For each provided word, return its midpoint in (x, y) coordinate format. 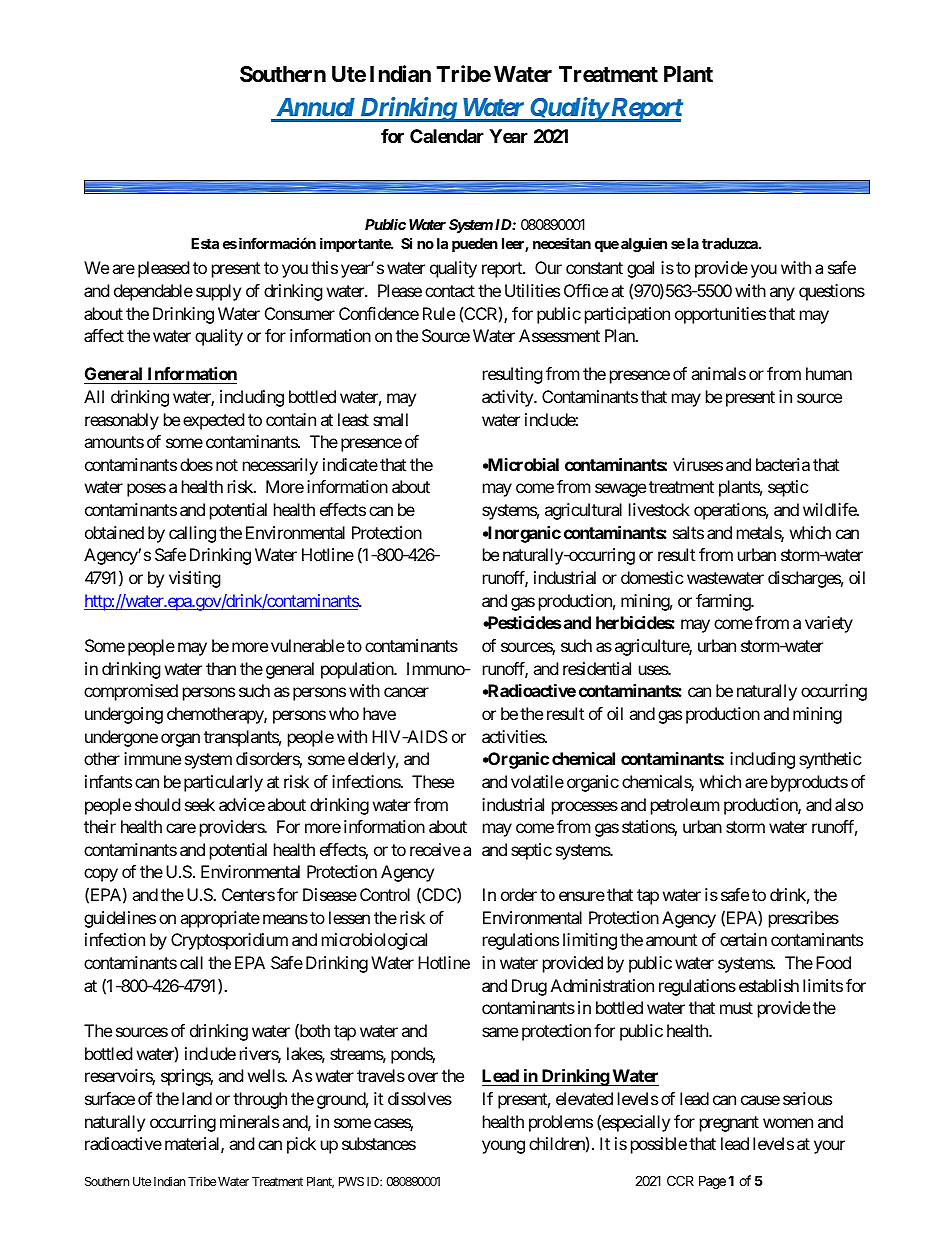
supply (218, 292)
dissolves (420, 1098)
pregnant (729, 1124)
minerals (249, 1121)
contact (450, 291)
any (782, 294)
